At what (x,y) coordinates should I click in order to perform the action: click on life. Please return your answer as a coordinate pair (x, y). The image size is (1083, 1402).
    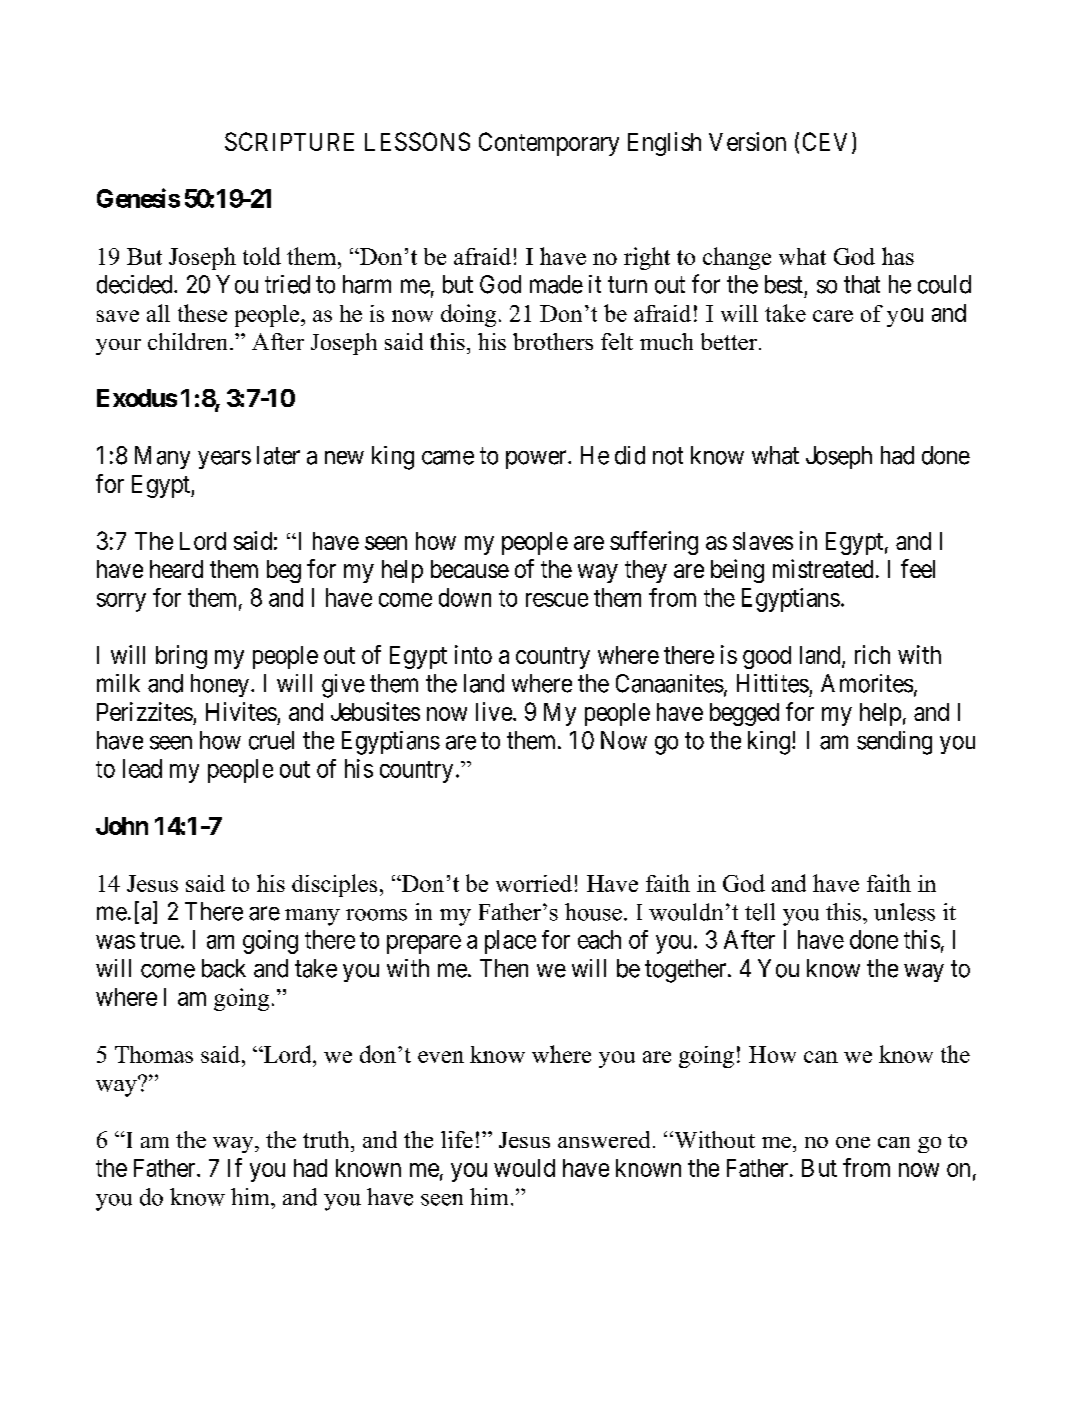
    Looking at the image, I should click on (457, 1139).
